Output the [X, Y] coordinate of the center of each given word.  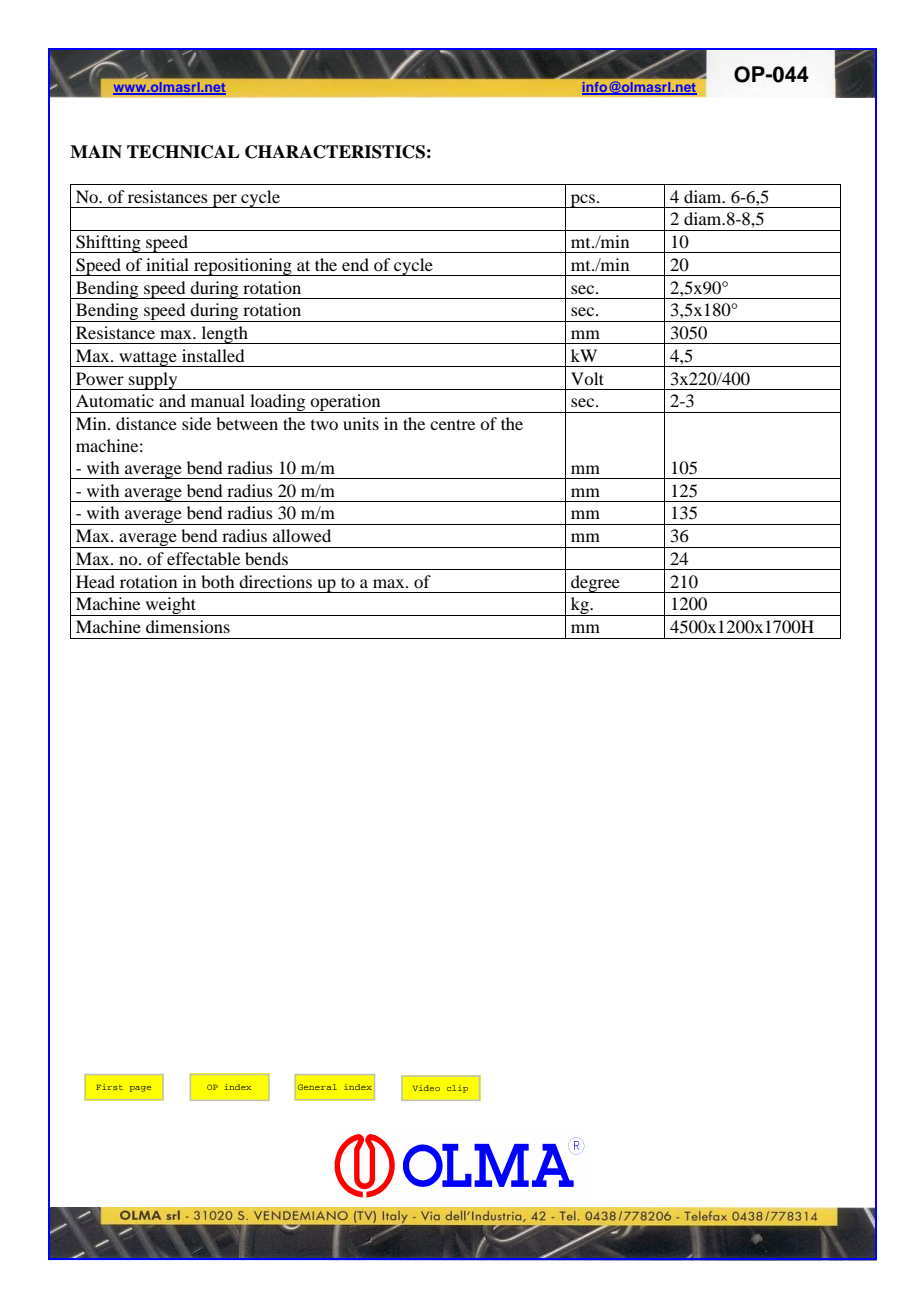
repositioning [243, 267]
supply [153, 381]
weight [171, 606]
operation [346, 403]
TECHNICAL [183, 152]
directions [275, 581]
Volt [587, 378]
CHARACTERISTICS [335, 152]
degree [595, 584]
